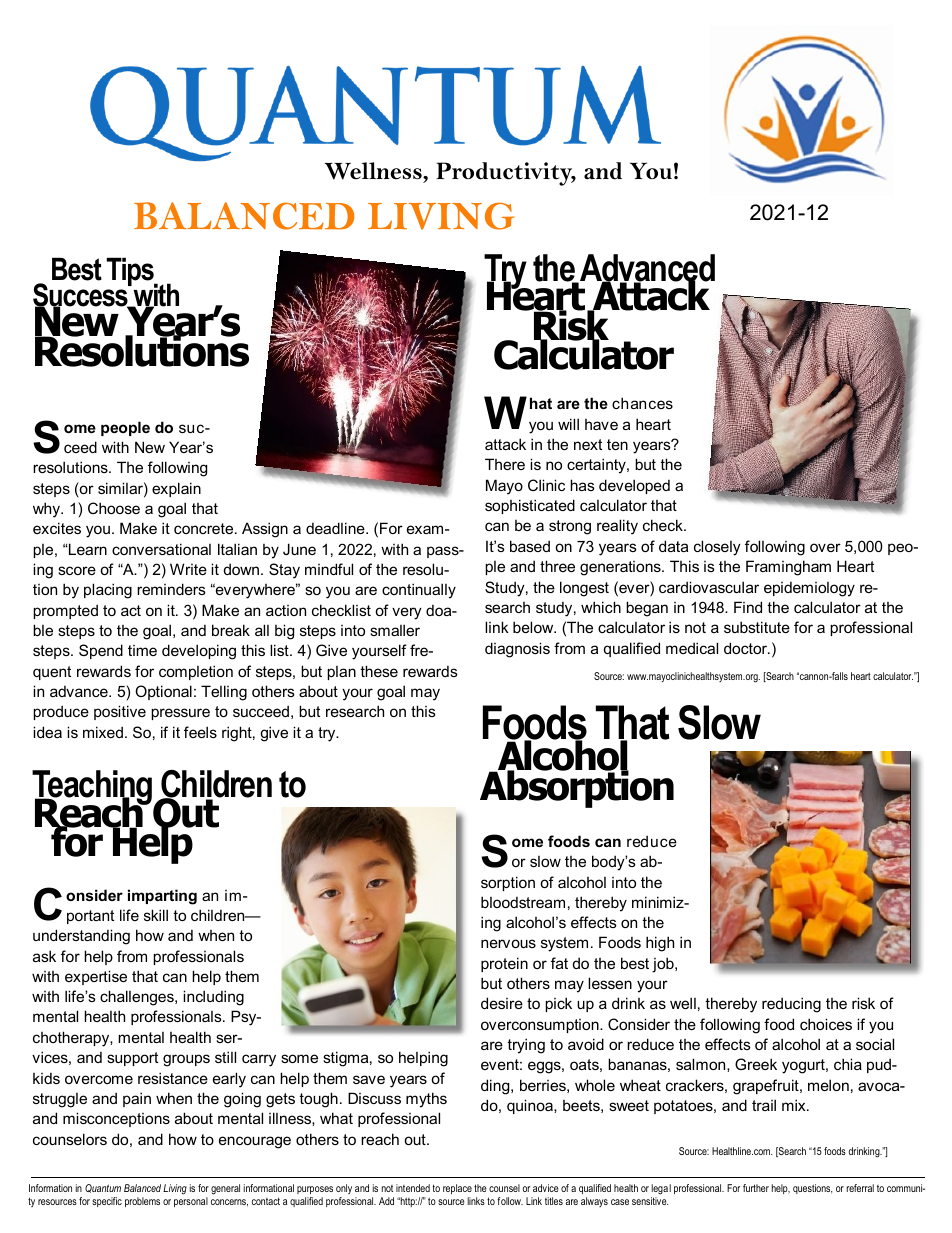 The image size is (952, 1233). Describe the element at coordinates (523, 902) in the screenshot. I see `bloodstream` at that location.
